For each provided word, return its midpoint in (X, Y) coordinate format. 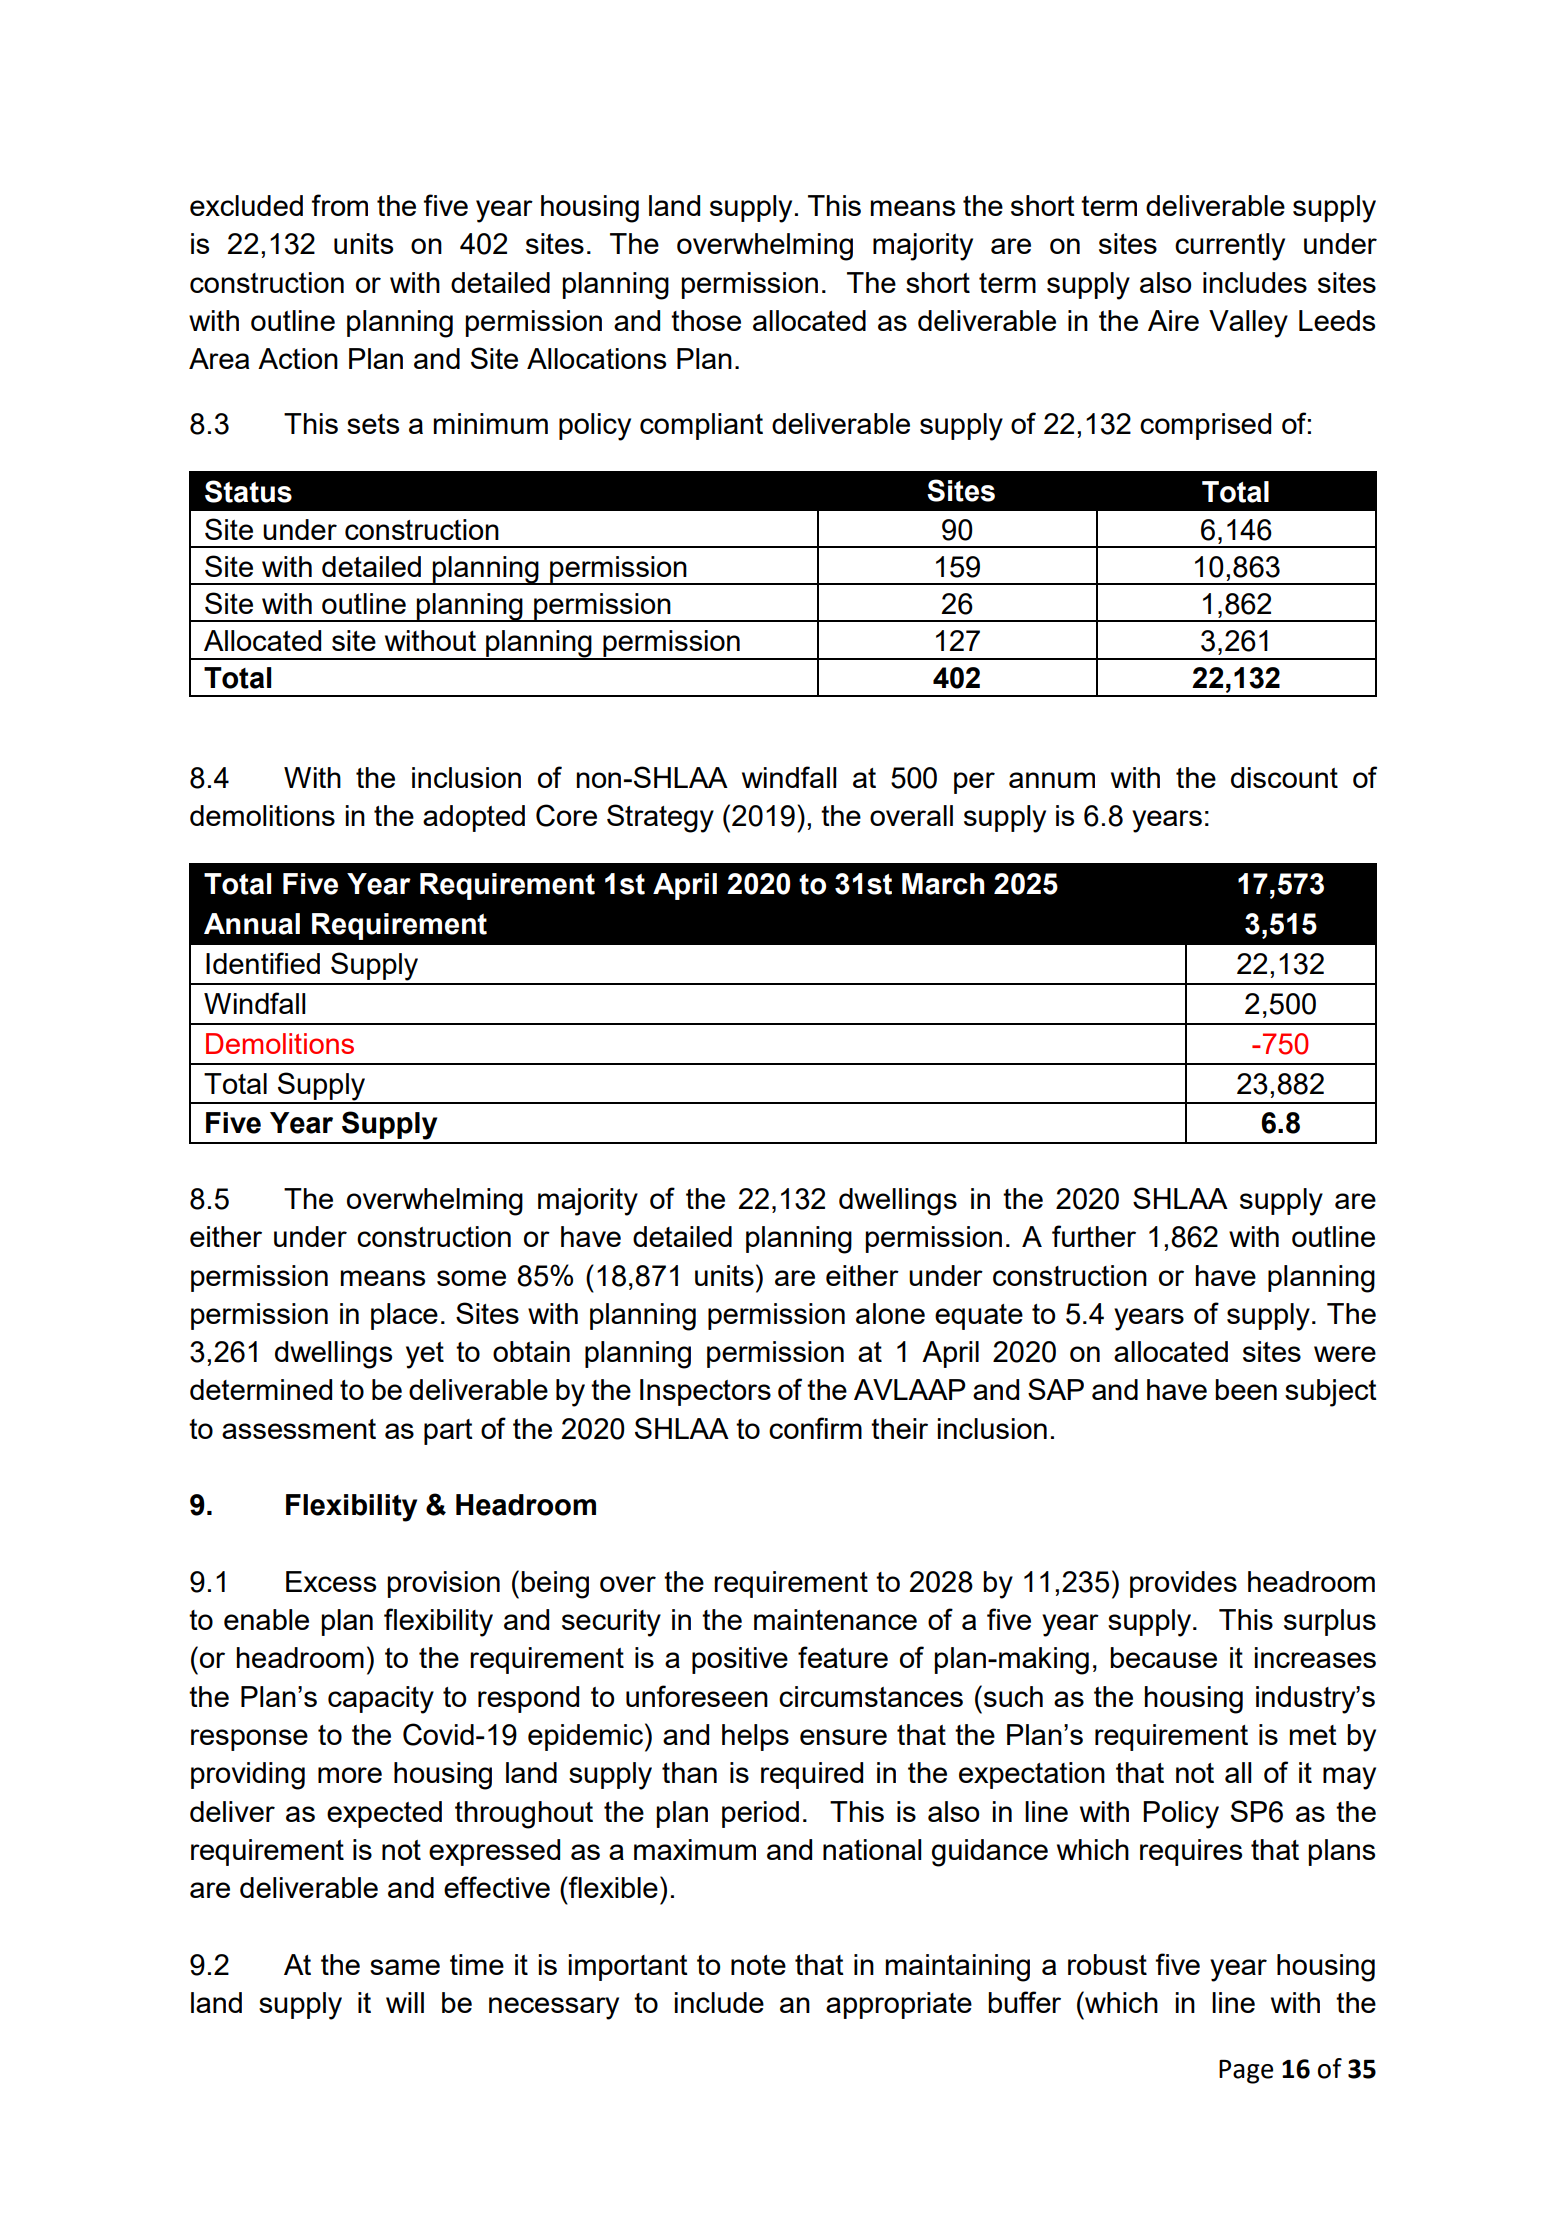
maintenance (835, 1619)
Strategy (660, 818)
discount (1284, 777)
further (1094, 1236)
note (758, 1965)
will (405, 2002)
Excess (331, 1581)
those (706, 320)
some (471, 1278)
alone (890, 1313)
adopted (474, 818)
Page (1246, 2072)
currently (1230, 247)
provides (1183, 1584)
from (340, 205)
